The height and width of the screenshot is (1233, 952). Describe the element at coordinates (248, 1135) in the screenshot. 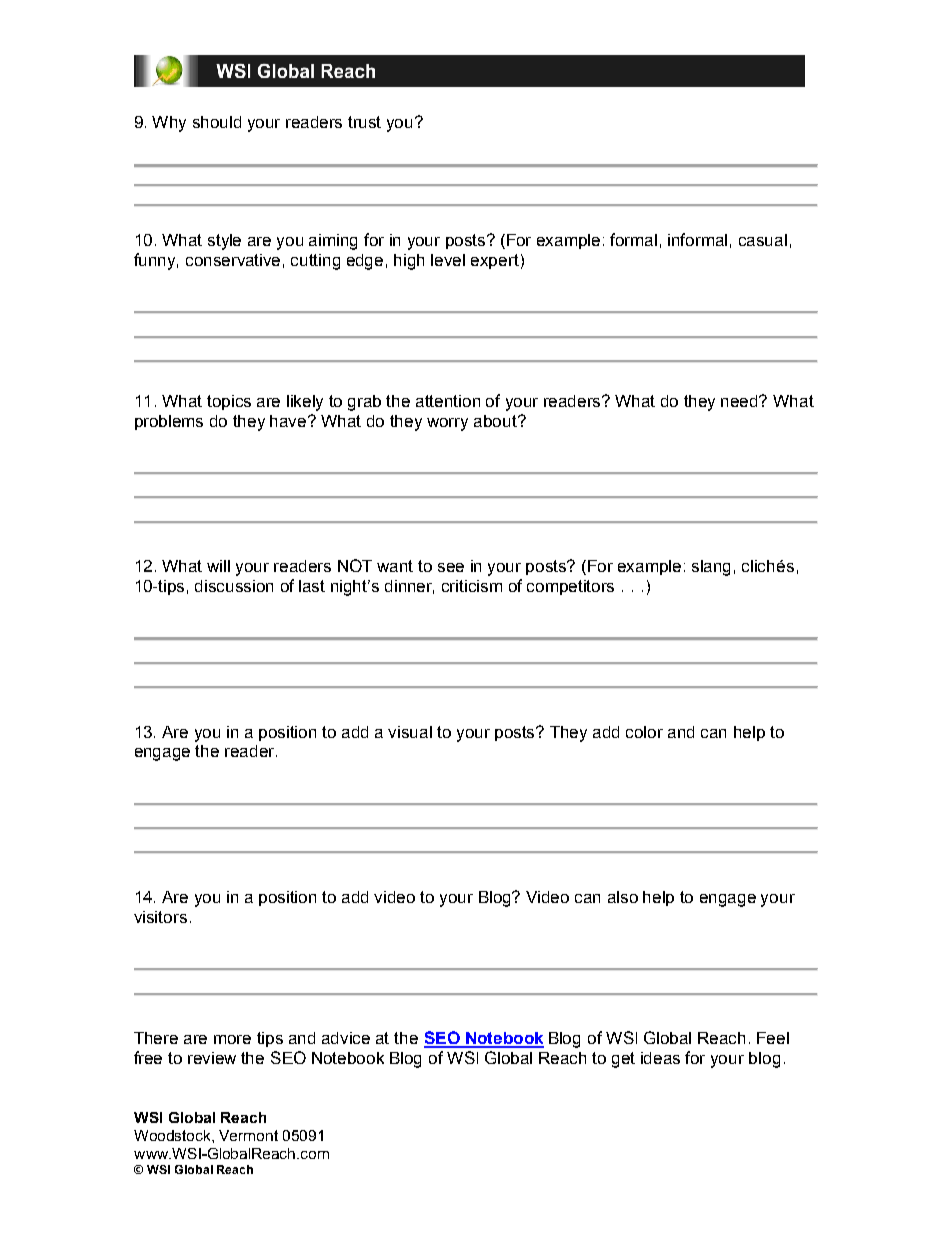

I see `Vermont` at that location.
